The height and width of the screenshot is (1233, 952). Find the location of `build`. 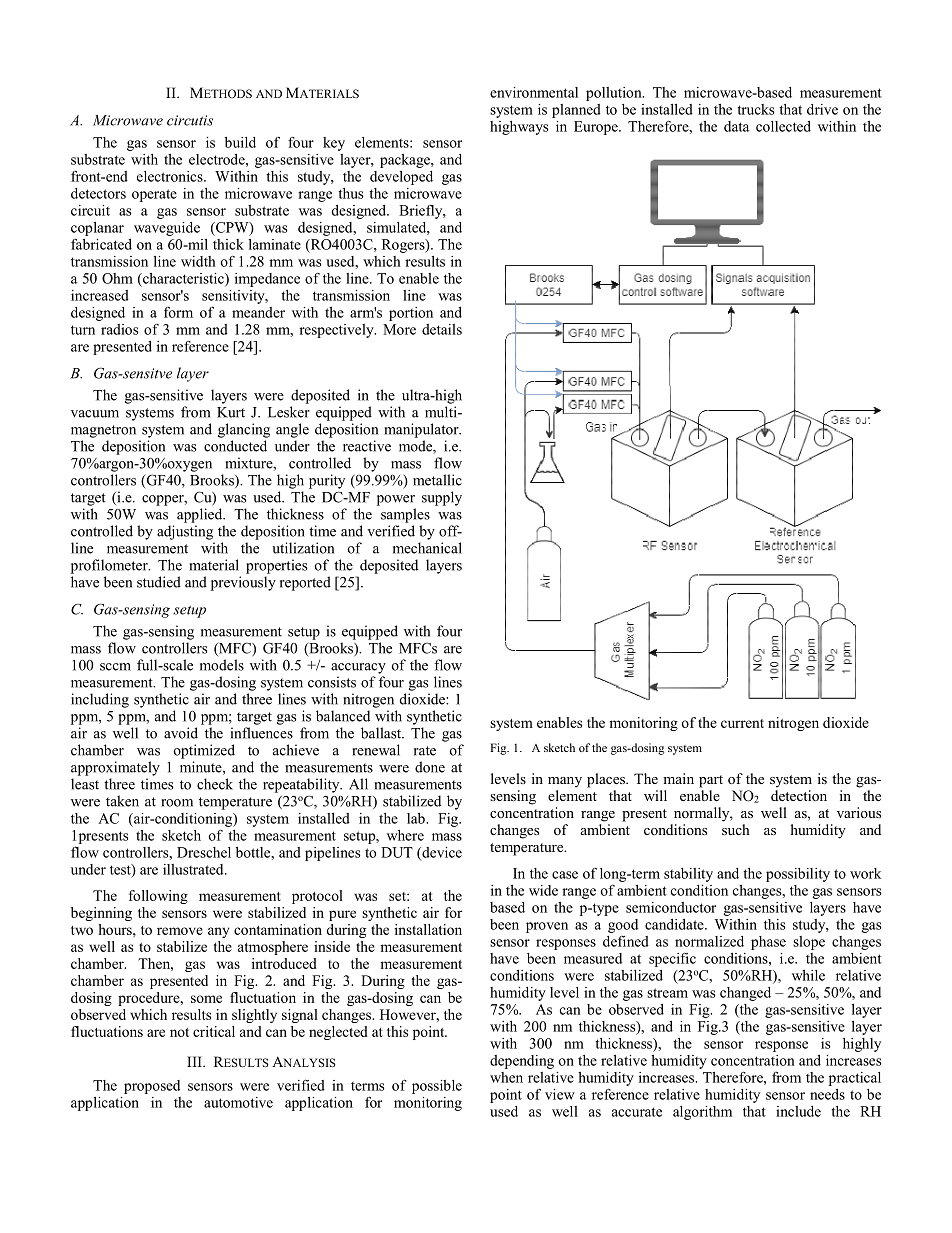

build is located at coordinates (240, 142).
